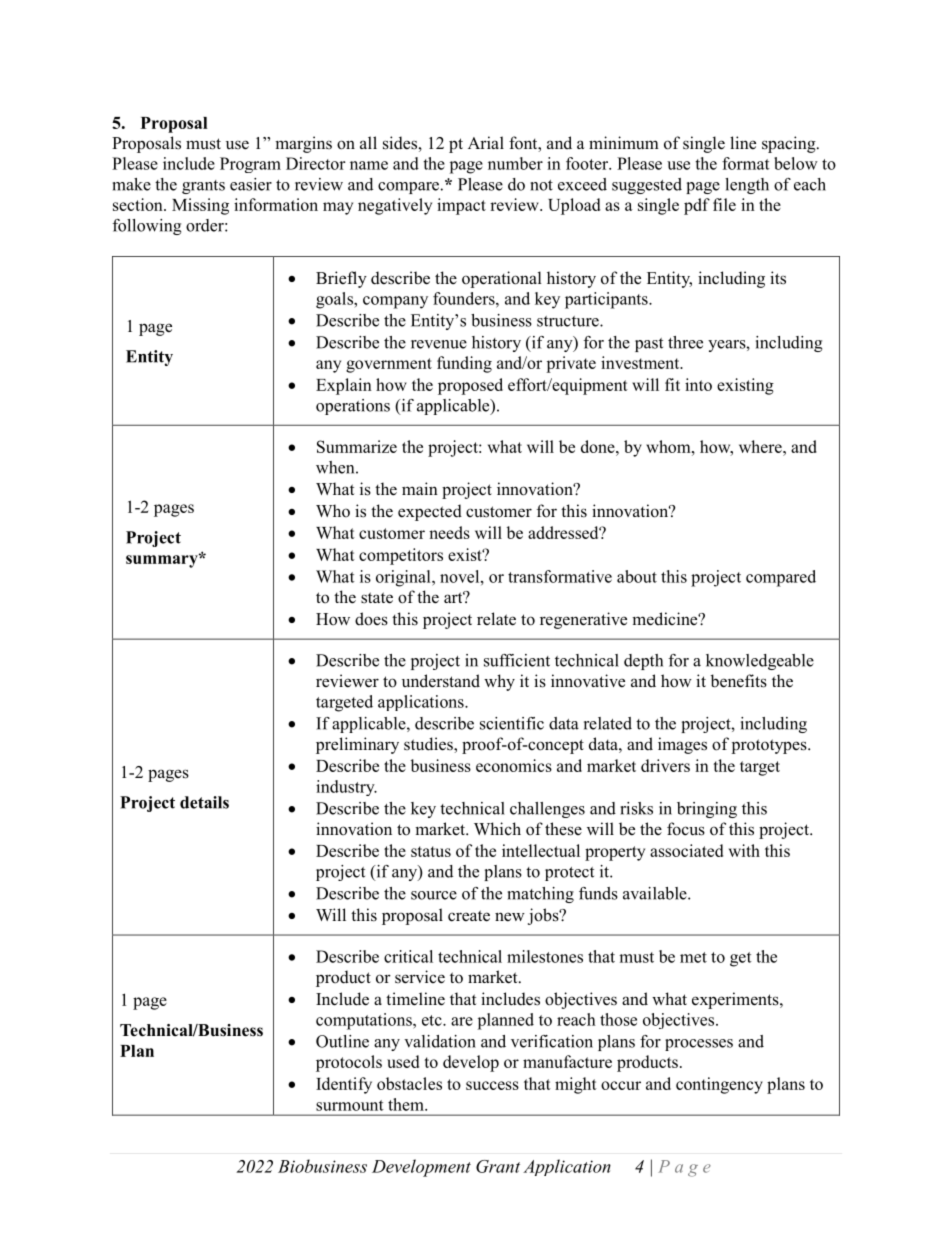 The image size is (952, 1233). Describe the element at coordinates (344, 386) in the page. I see `Explain` at that location.
